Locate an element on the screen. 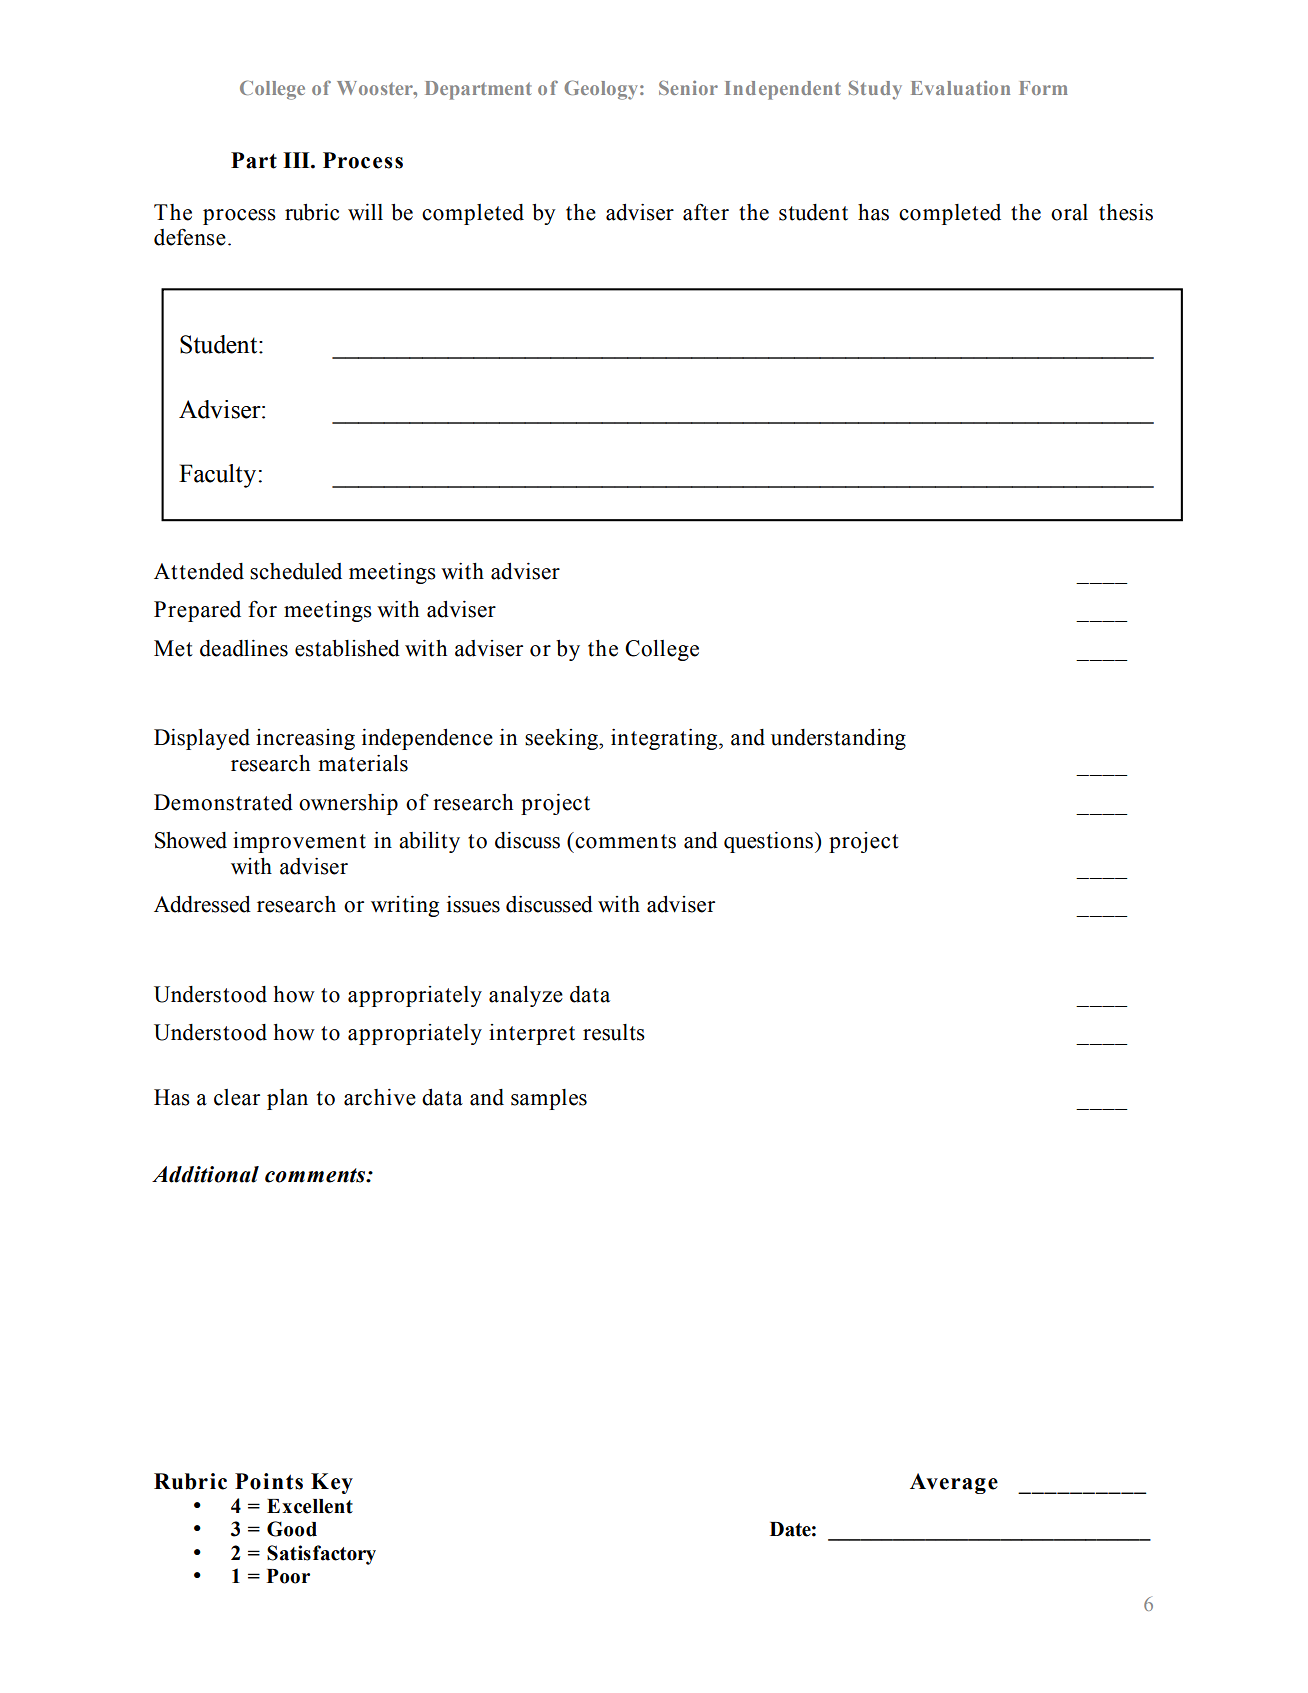 The image size is (1308, 1693). Good is located at coordinates (292, 1529).
